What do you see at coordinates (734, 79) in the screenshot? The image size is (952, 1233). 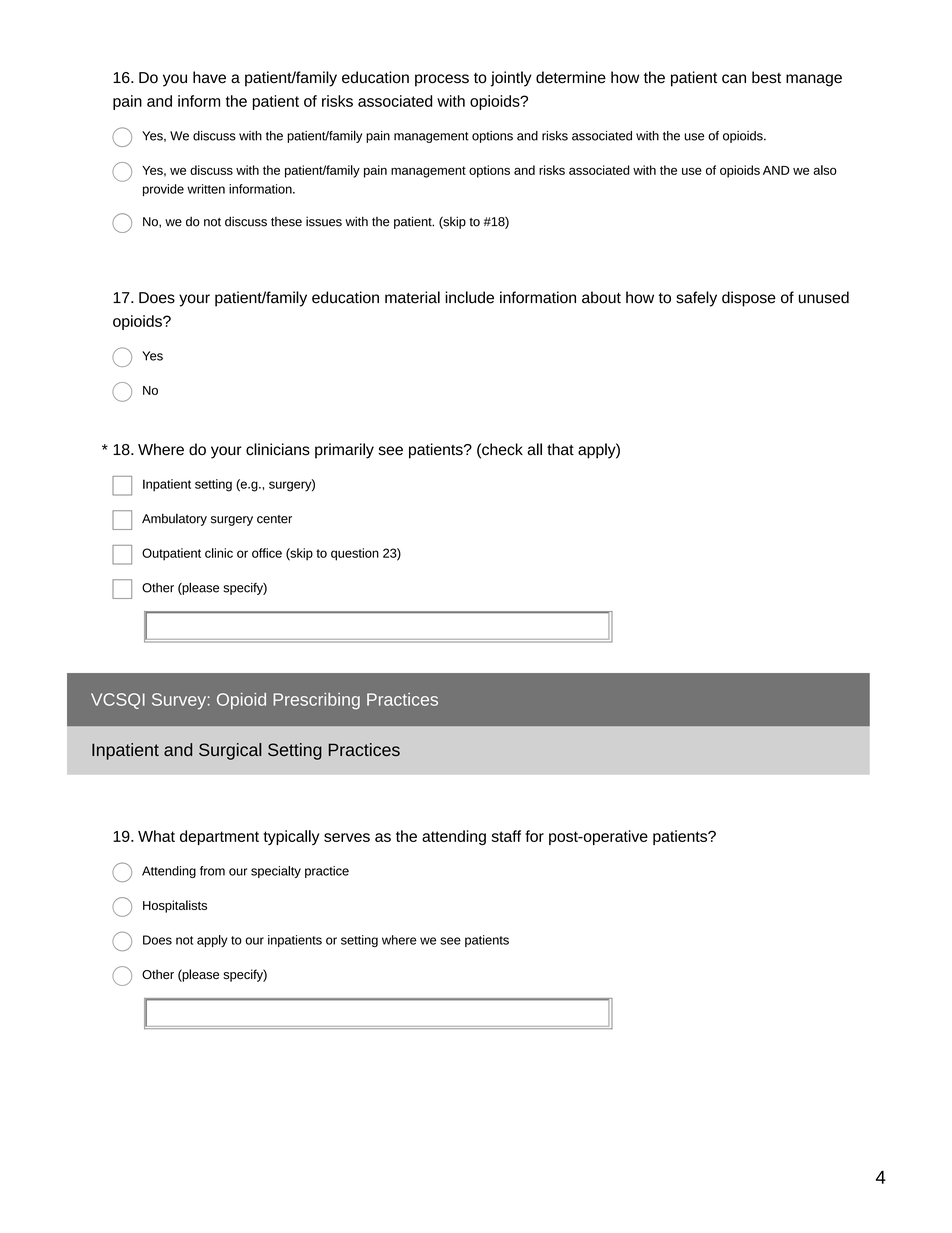 I see `can` at bounding box center [734, 79].
